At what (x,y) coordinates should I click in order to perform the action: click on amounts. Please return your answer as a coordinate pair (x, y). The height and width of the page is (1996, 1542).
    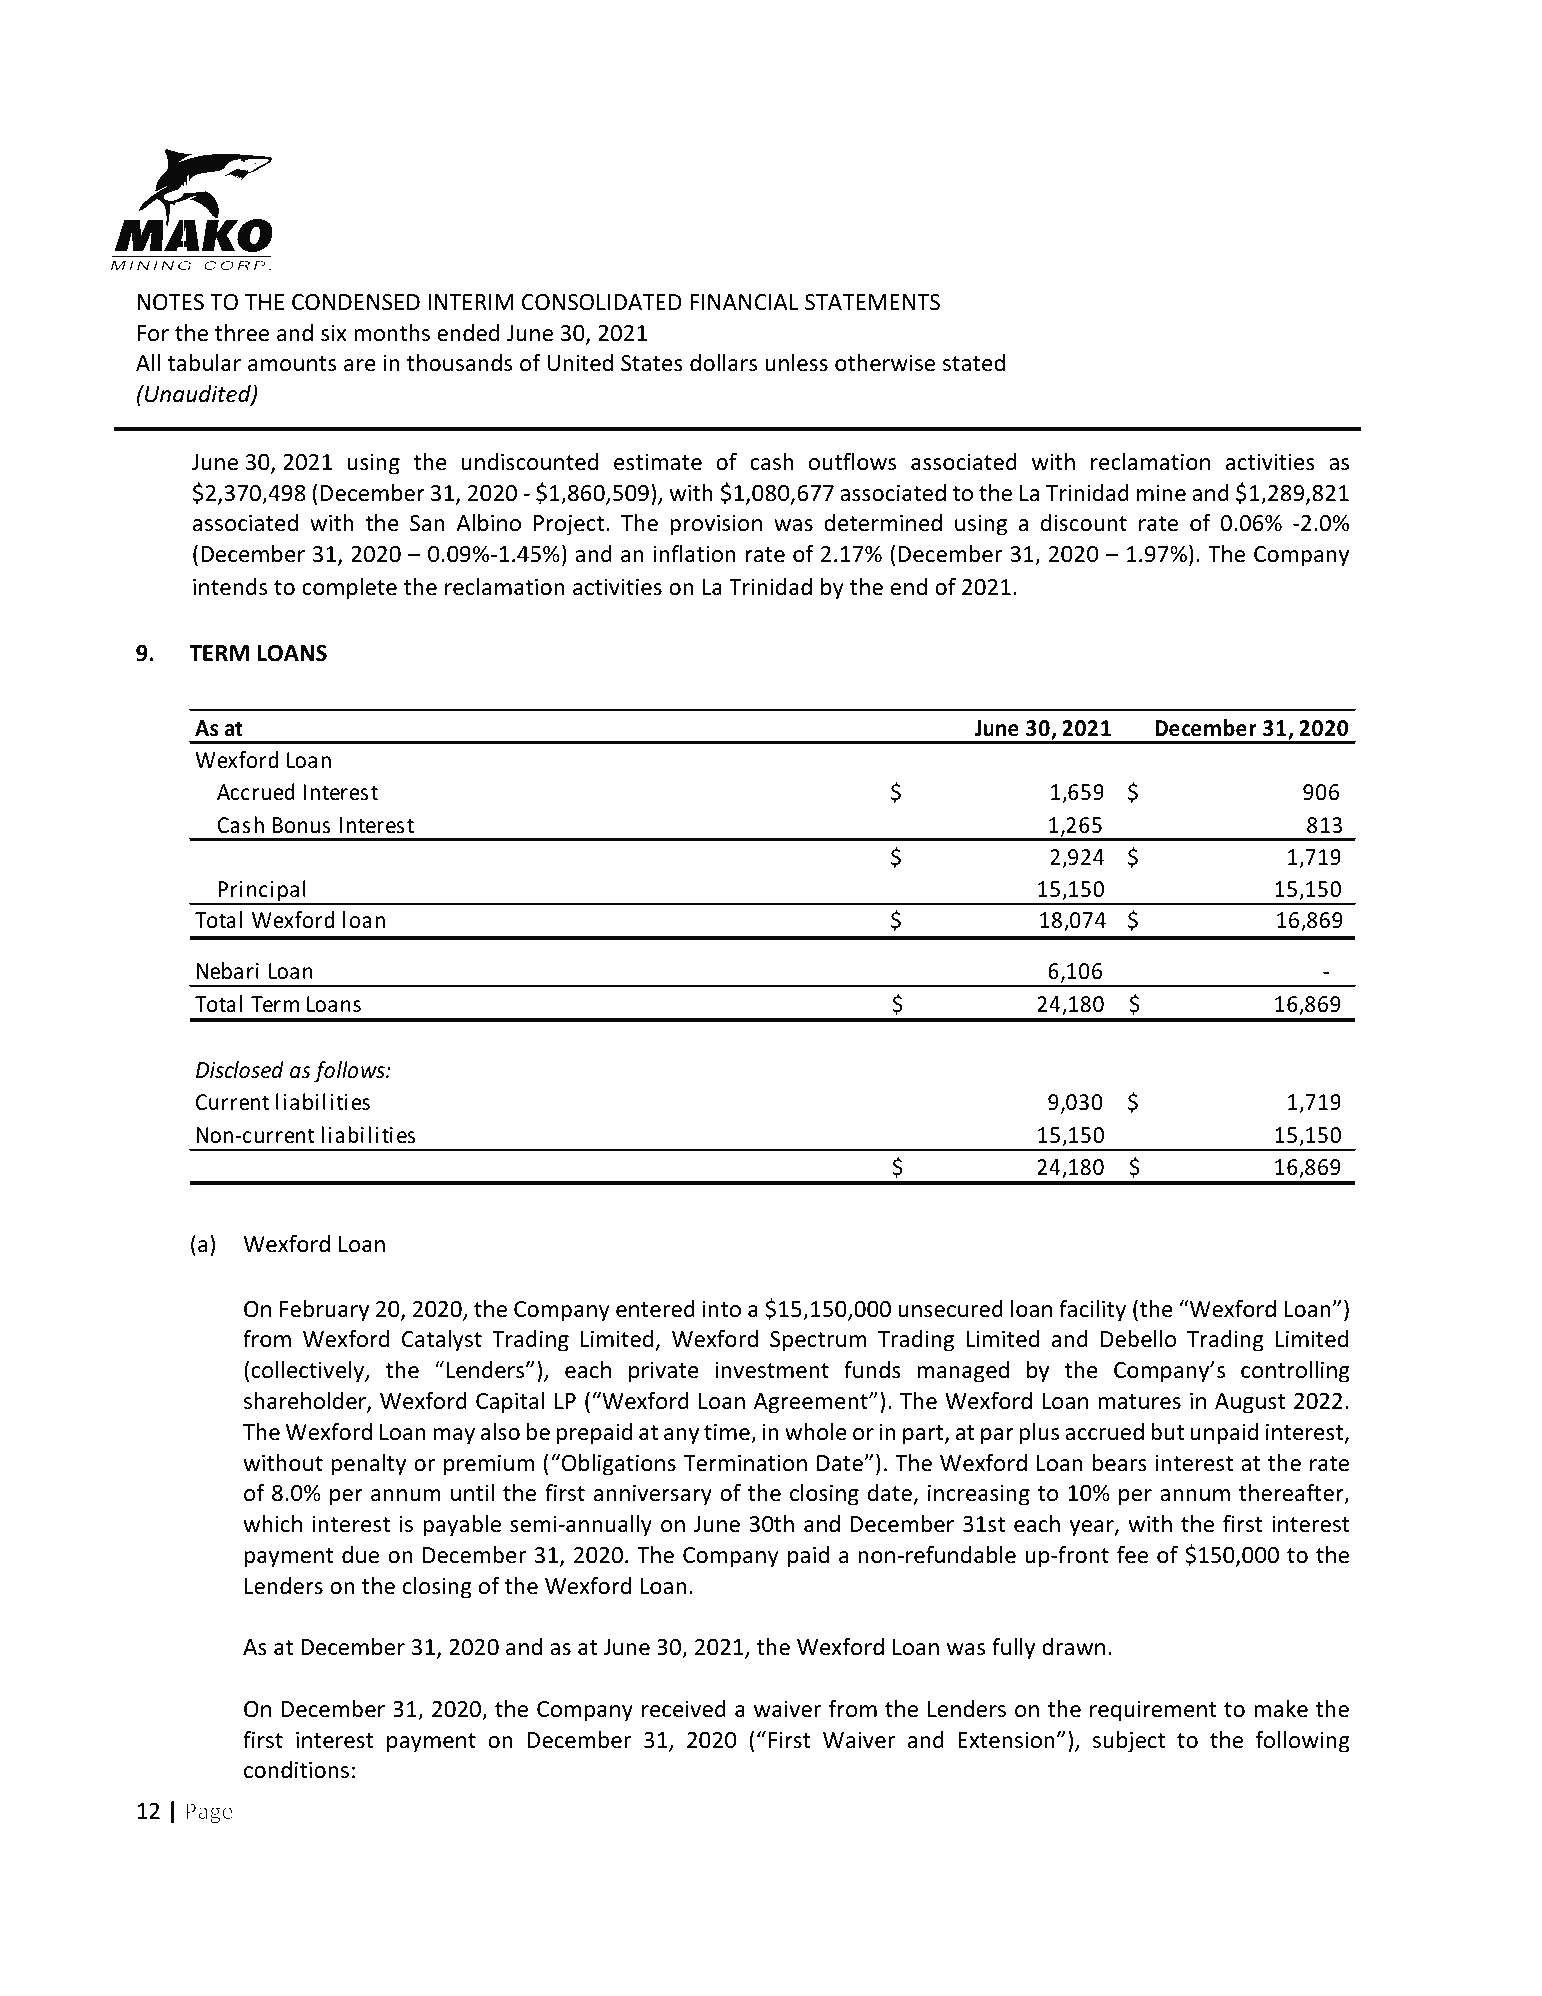
    Looking at the image, I should click on (292, 364).
